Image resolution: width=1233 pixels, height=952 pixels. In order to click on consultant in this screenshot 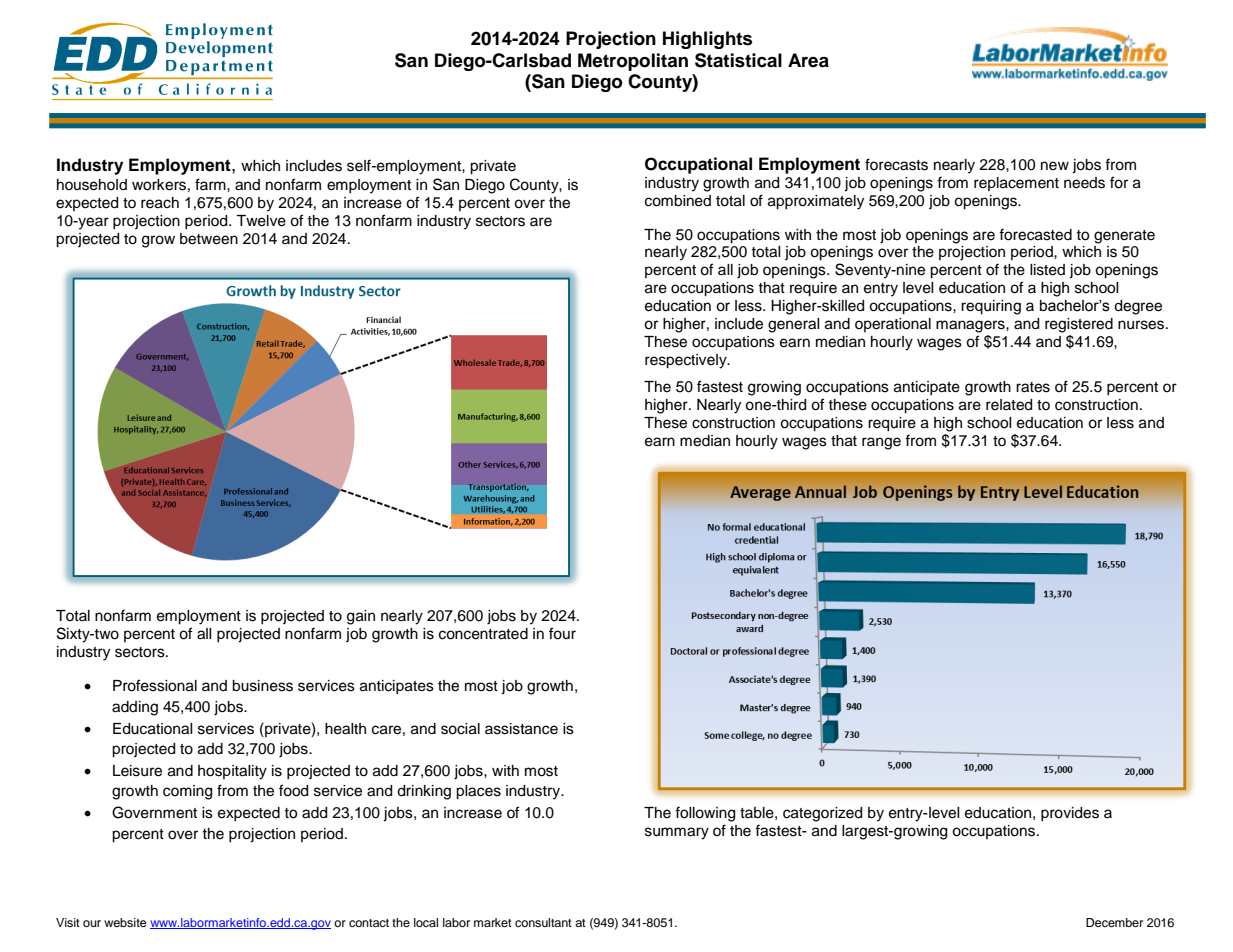, I will do `click(543, 922)`.
